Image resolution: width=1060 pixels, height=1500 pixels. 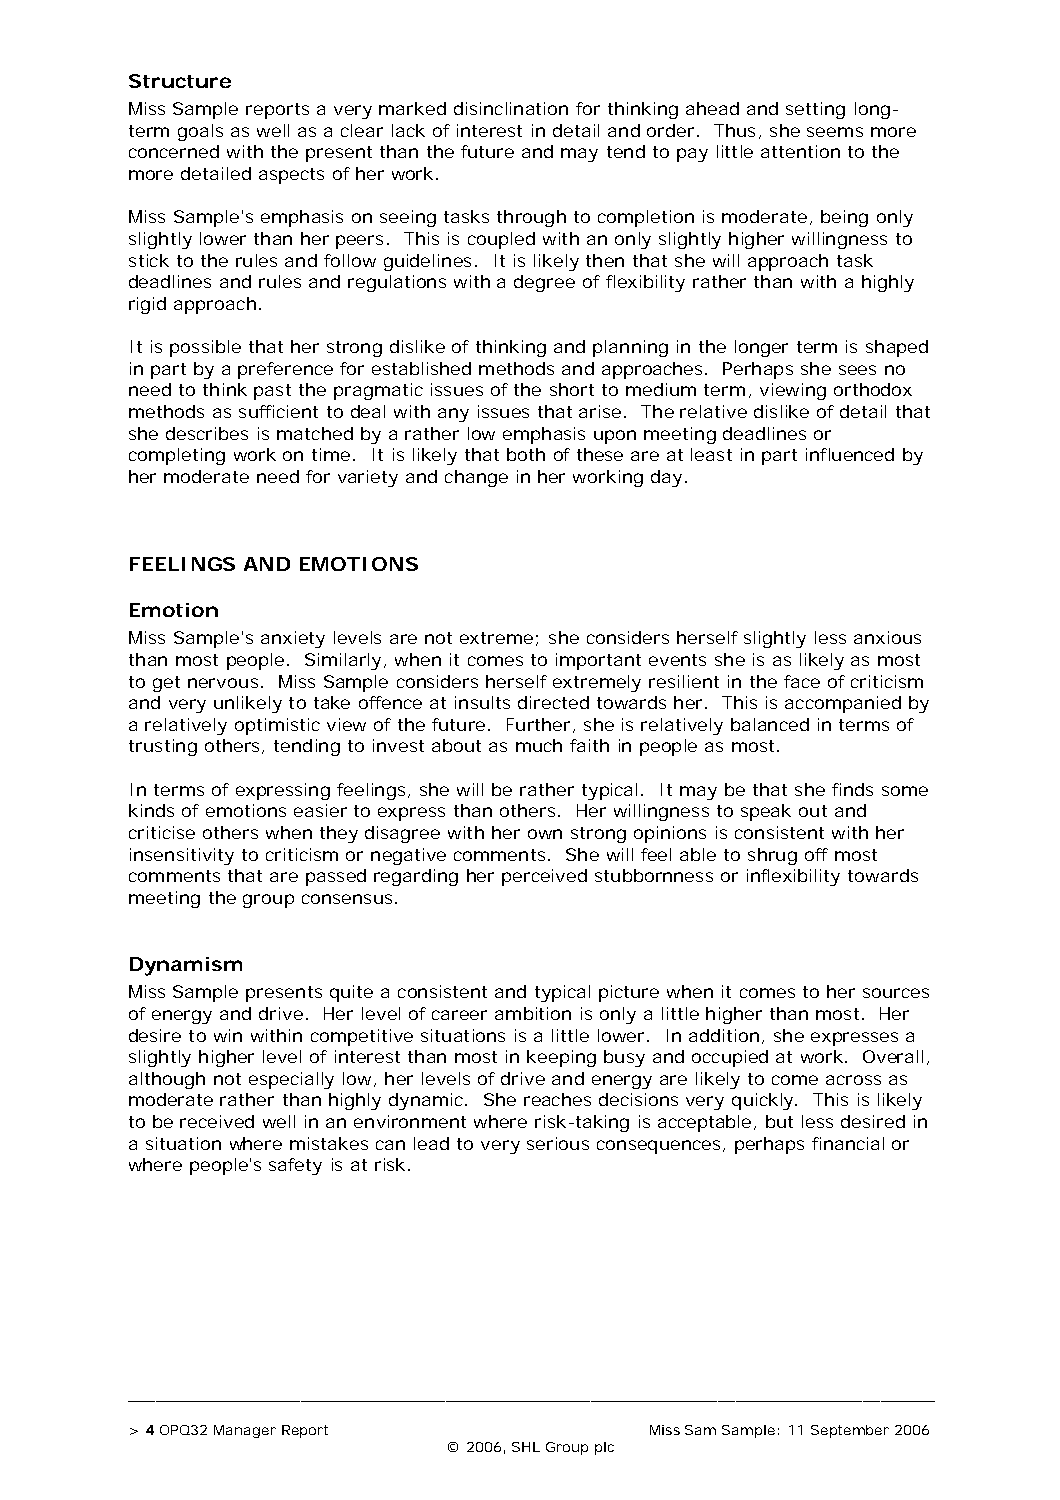 What do you see at coordinates (815, 110) in the screenshot?
I see `setting` at bounding box center [815, 110].
